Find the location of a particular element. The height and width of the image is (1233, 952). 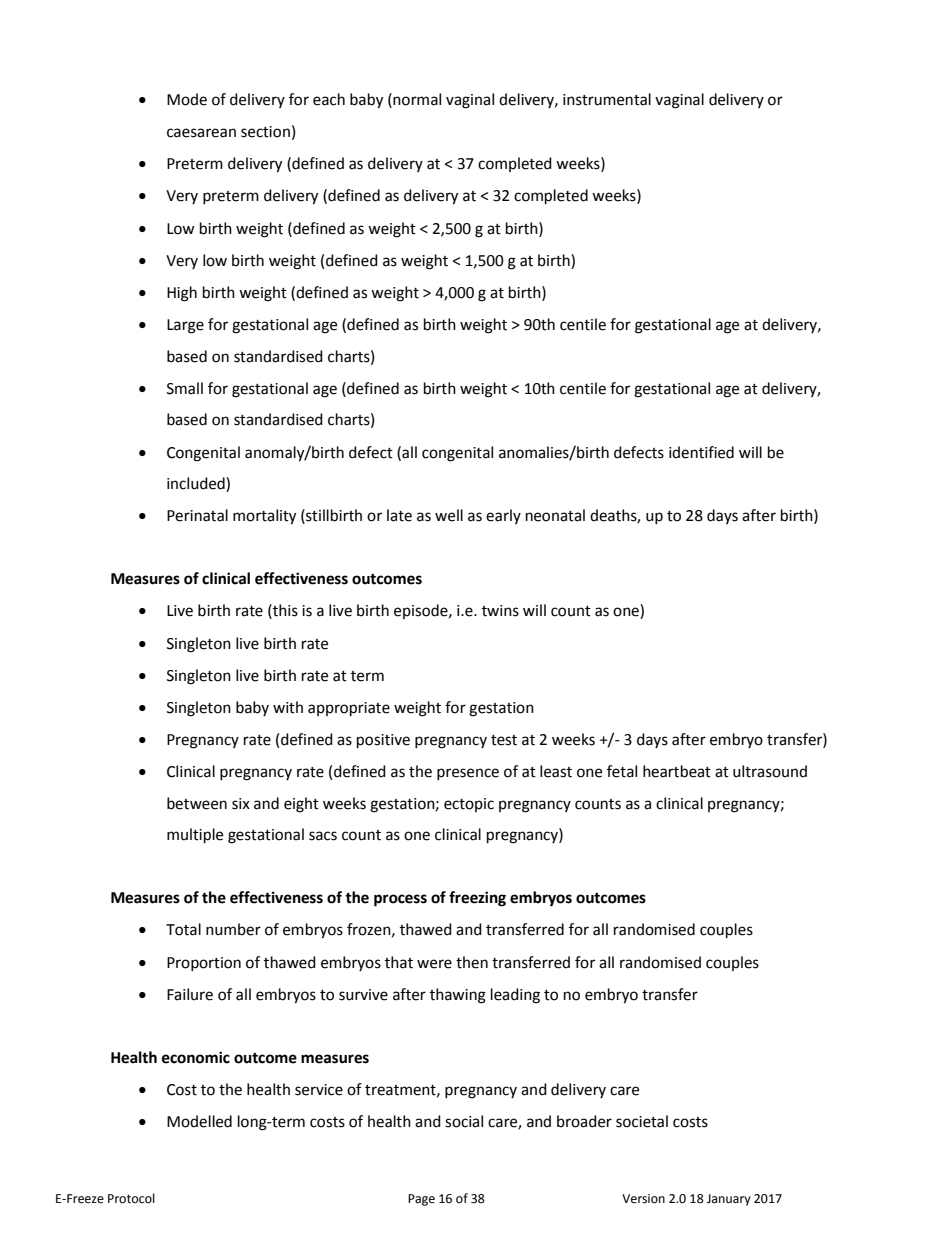

January is located at coordinates (729, 1200).
